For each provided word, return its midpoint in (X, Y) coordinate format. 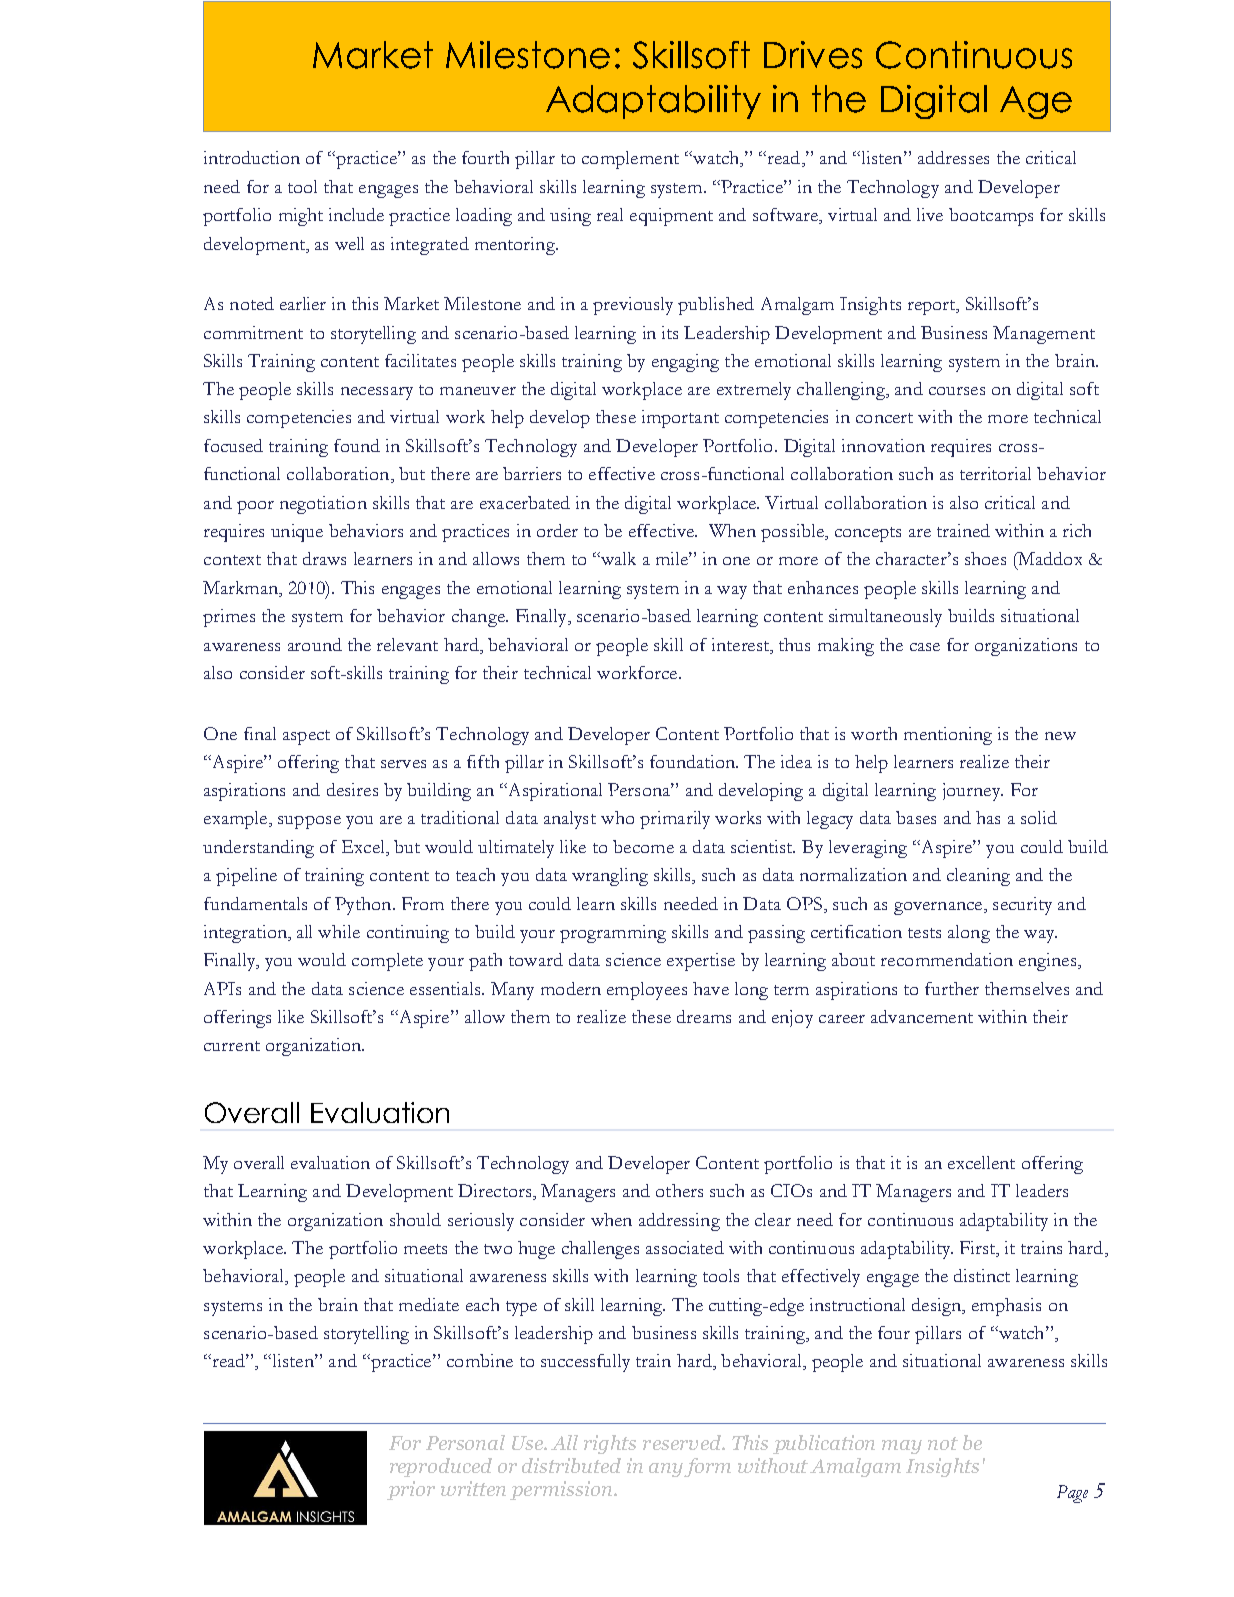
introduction (252, 157)
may (902, 1447)
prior (411, 1490)
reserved (683, 1442)
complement (630, 160)
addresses (953, 157)
